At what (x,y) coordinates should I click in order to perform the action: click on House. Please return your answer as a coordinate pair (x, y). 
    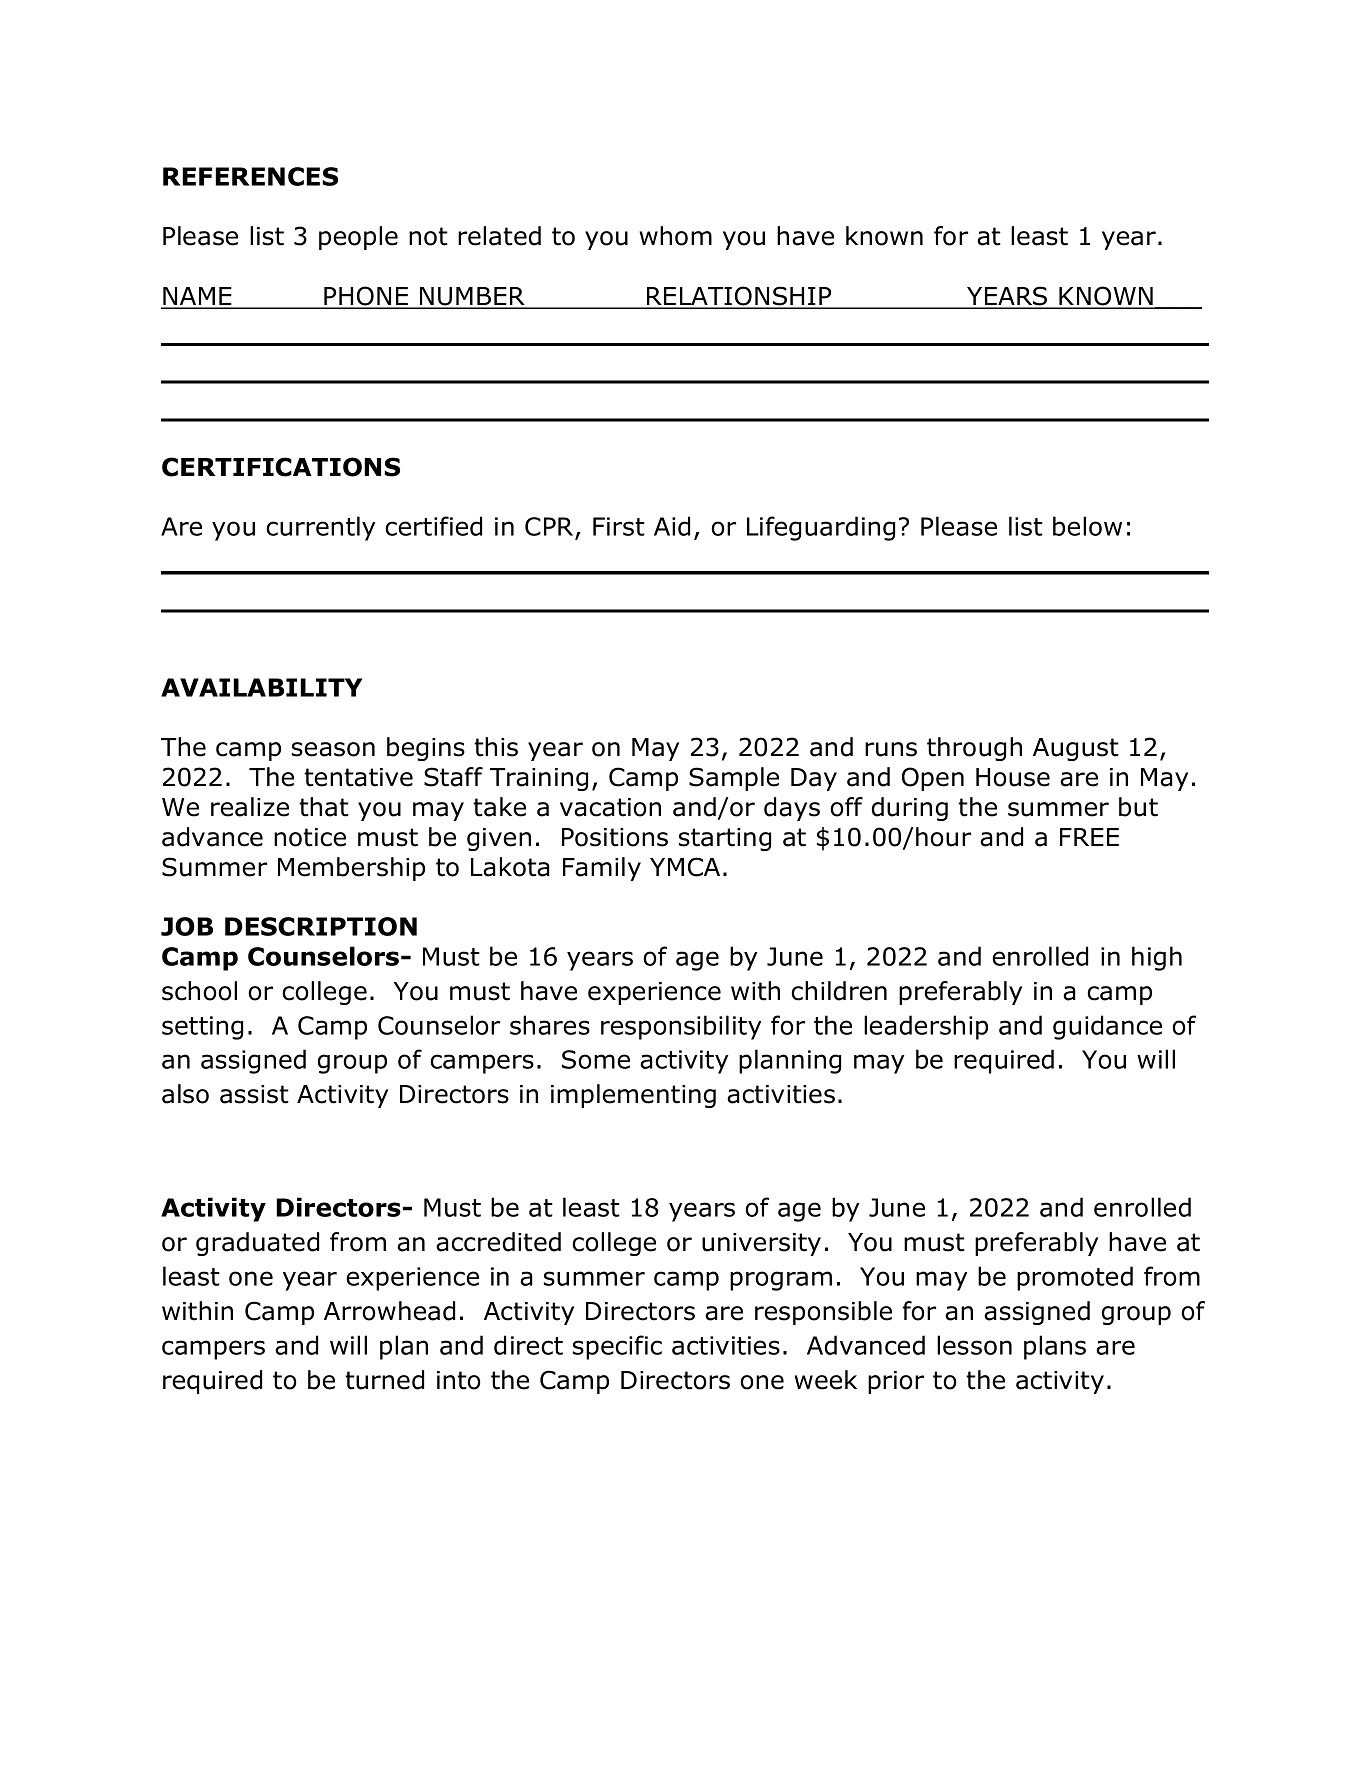
    Looking at the image, I should click on (1013, 777).
